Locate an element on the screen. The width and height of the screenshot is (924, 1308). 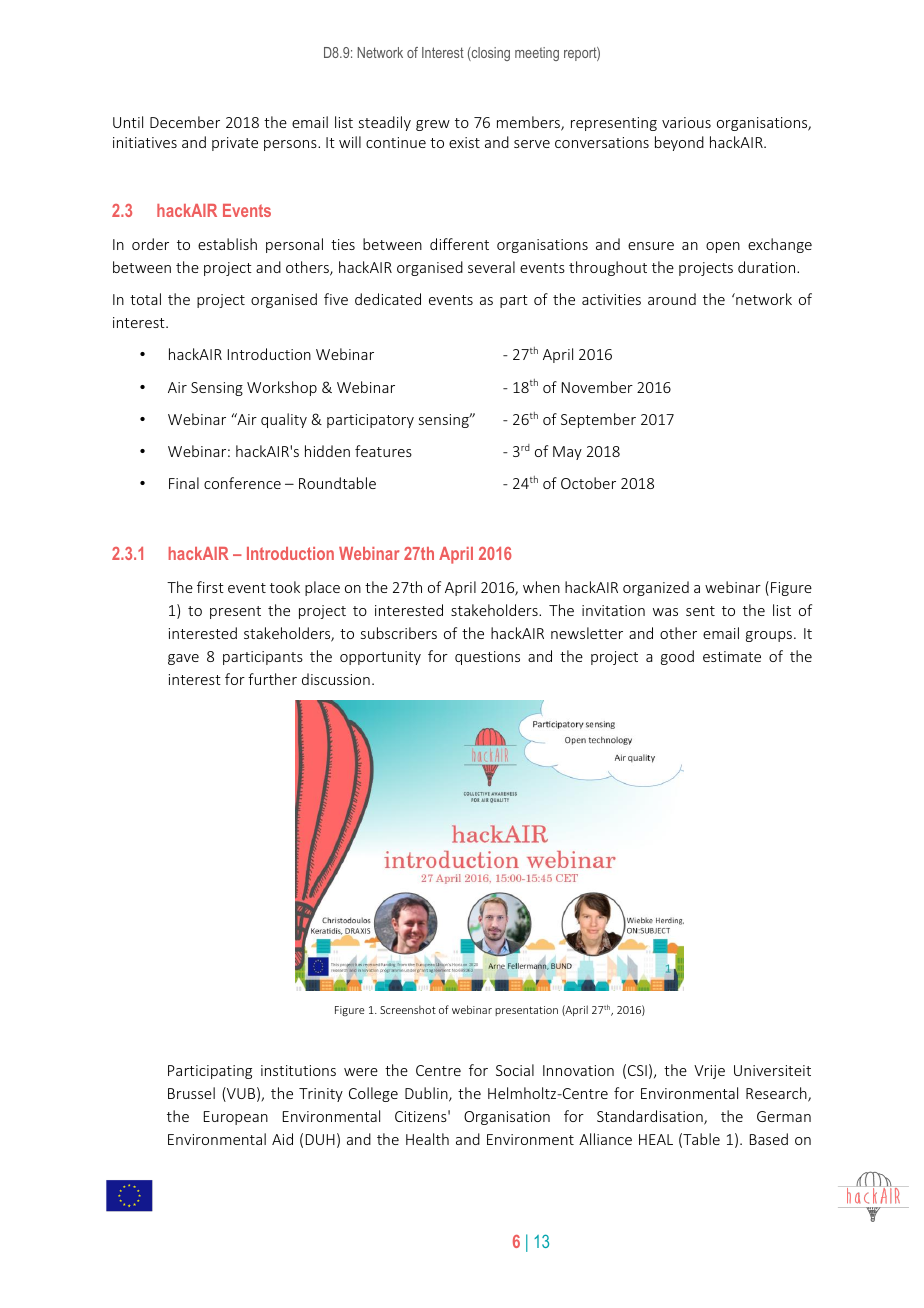
good is located at coordinates (677, 657).
